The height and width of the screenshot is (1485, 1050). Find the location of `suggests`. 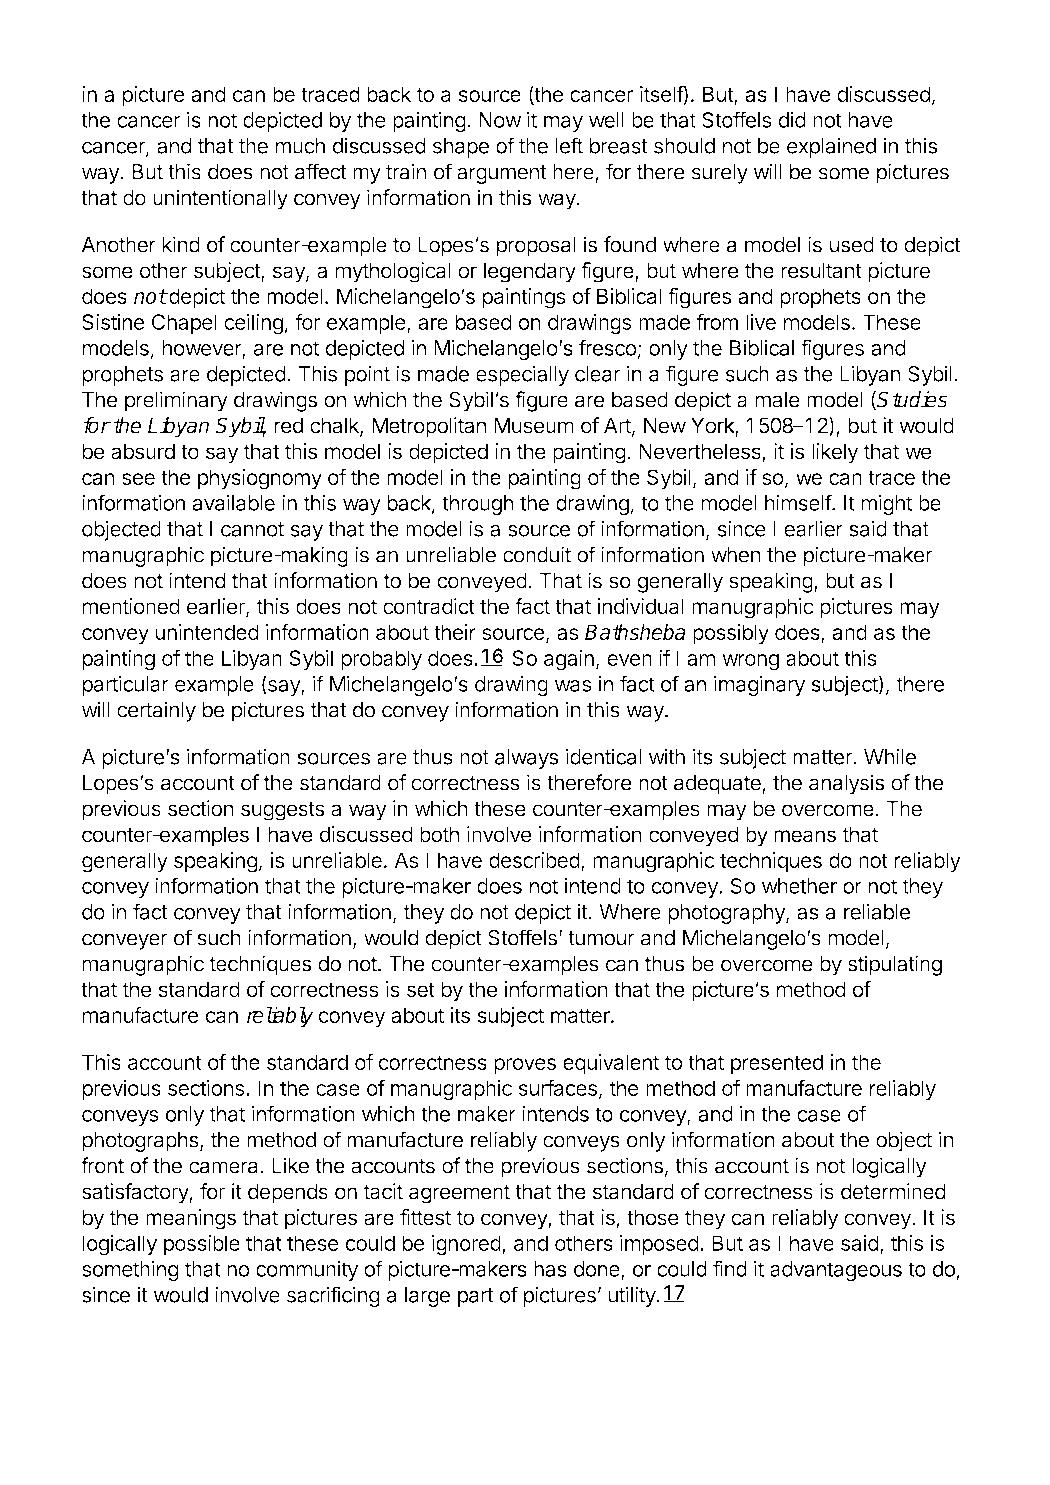

suggests is located at coordinates (282, 811).
